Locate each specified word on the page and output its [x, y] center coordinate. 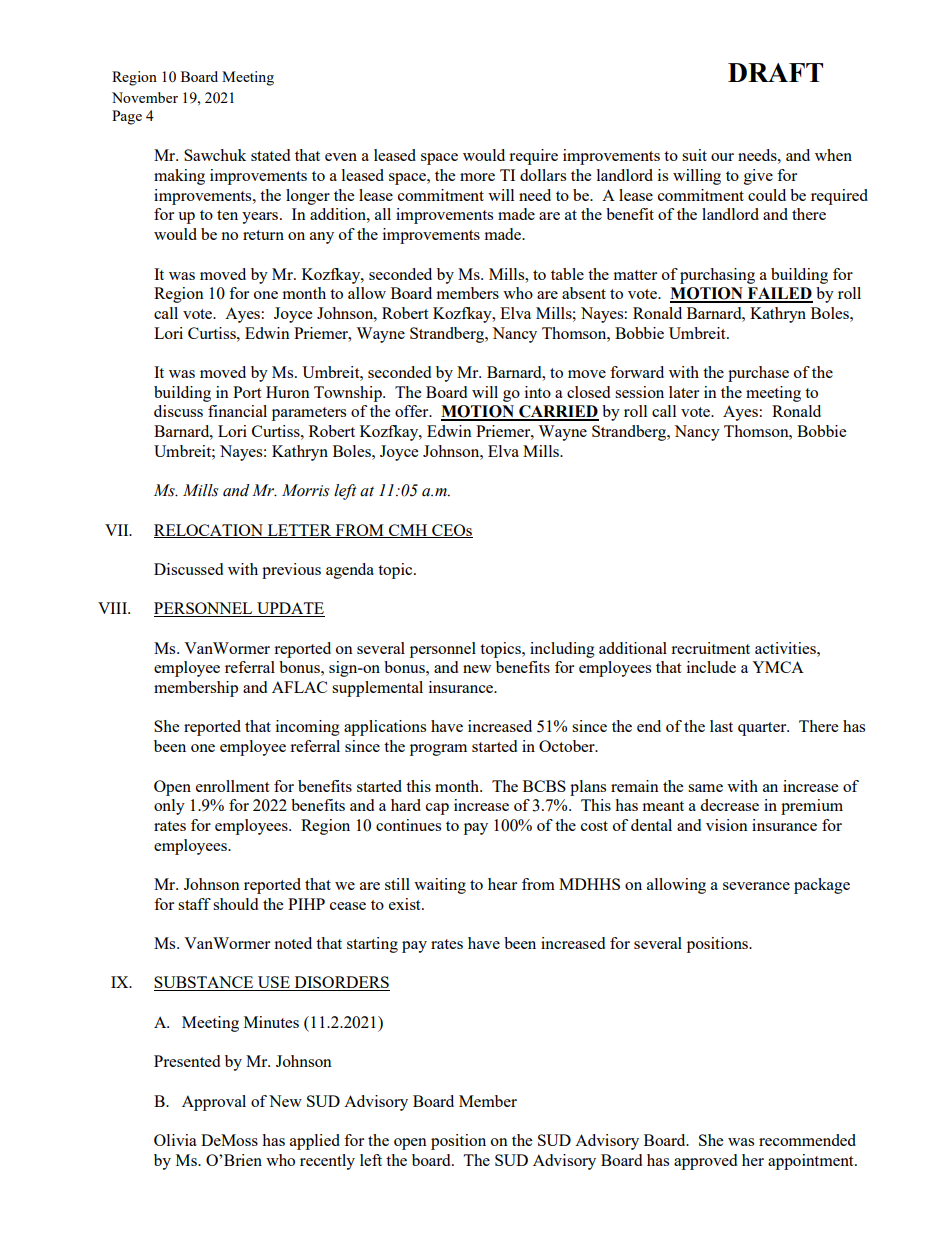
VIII [113, 608]
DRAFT [775, 72]
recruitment [710, 648]
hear [502, 884]
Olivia [175, 1140]
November [145, 97]
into [538, 392]
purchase [758, 374]
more [477, 177]
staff [194, 904]
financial [237, 411]
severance [756, 886]
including [562, 650]
